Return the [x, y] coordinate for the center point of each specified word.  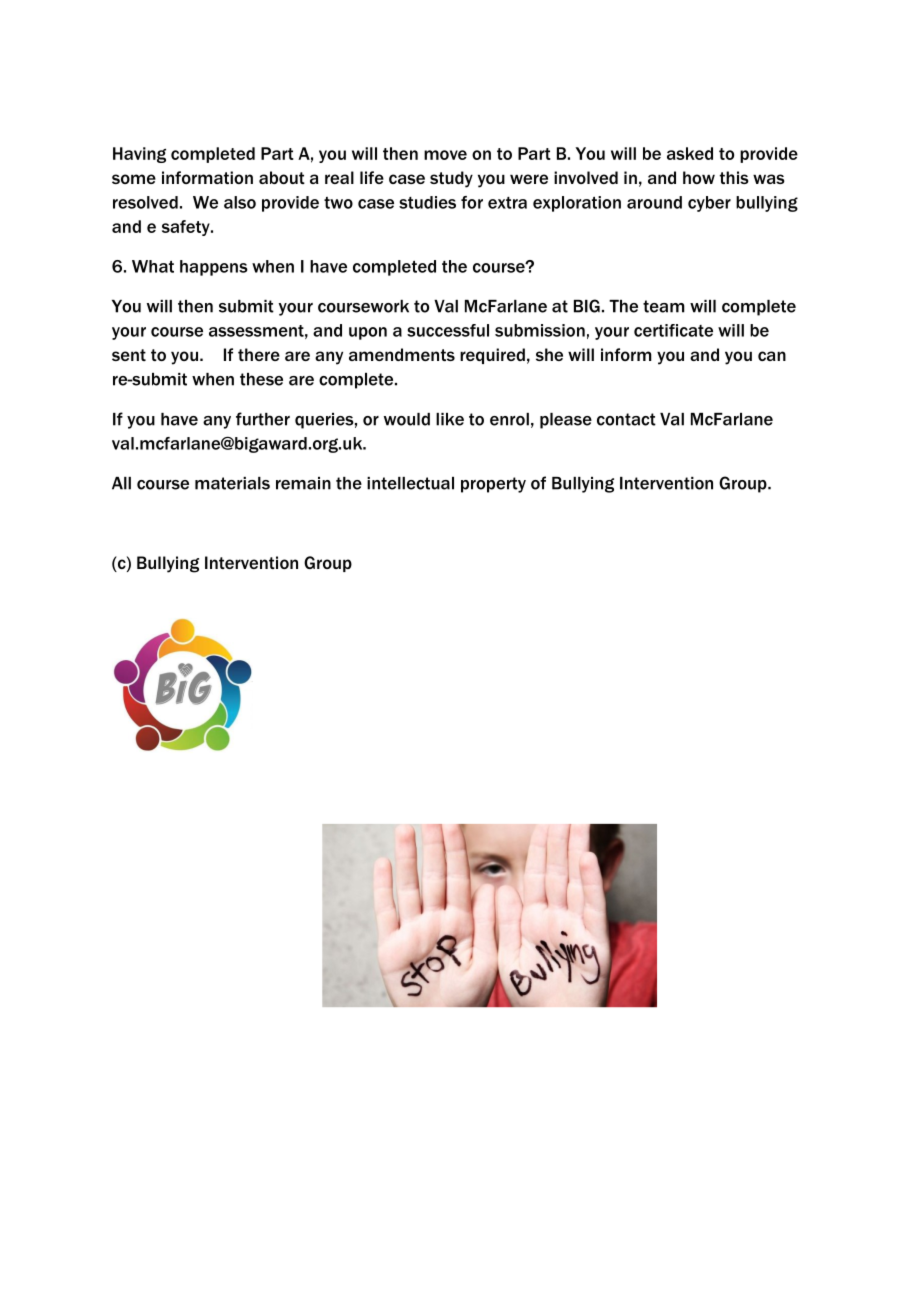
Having [139, 155]
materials [232, 483]
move [445, 155]
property [493, 485]
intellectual [410, 483]
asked [690, 153]
